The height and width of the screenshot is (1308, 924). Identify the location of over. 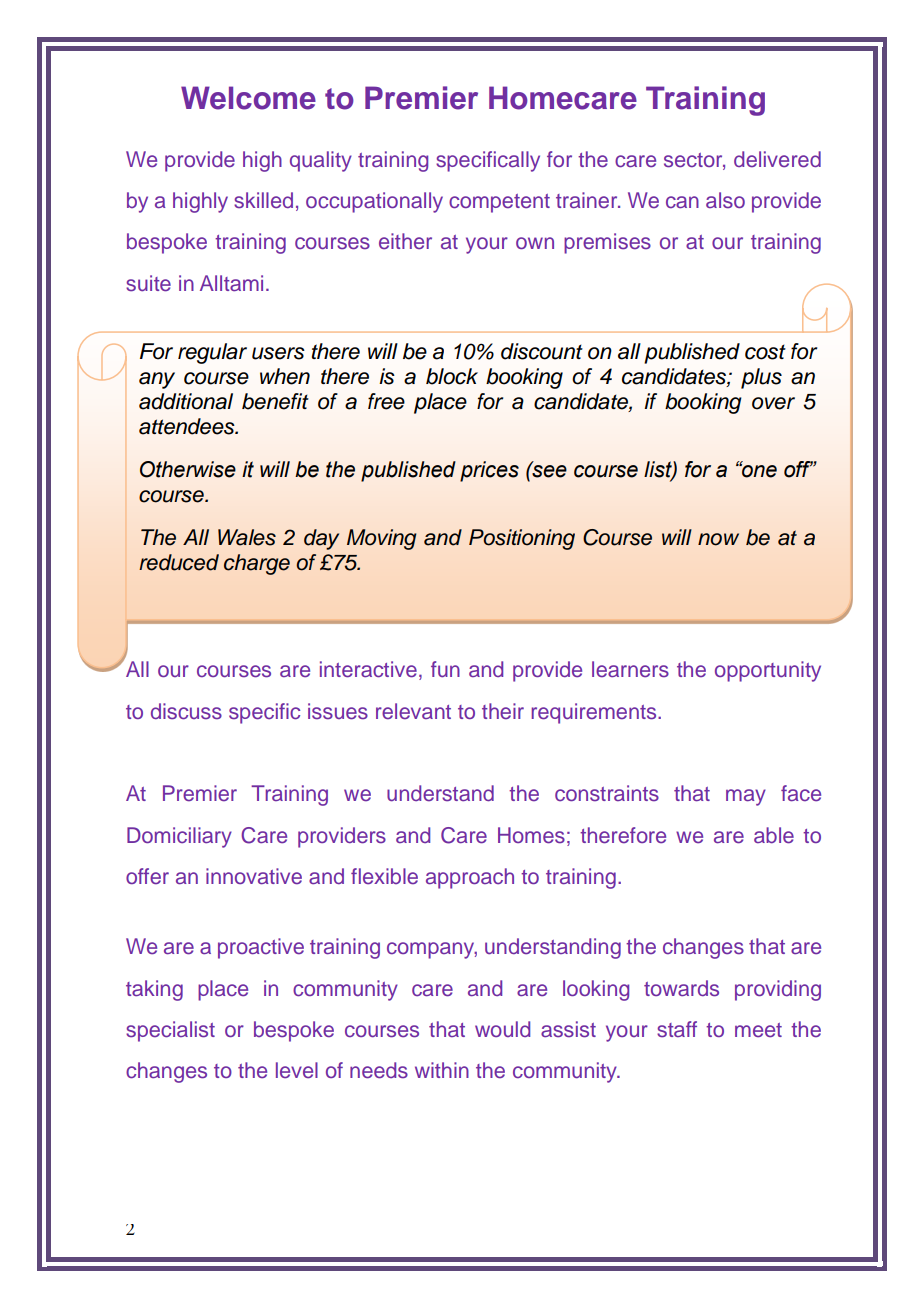
(773, 403).
